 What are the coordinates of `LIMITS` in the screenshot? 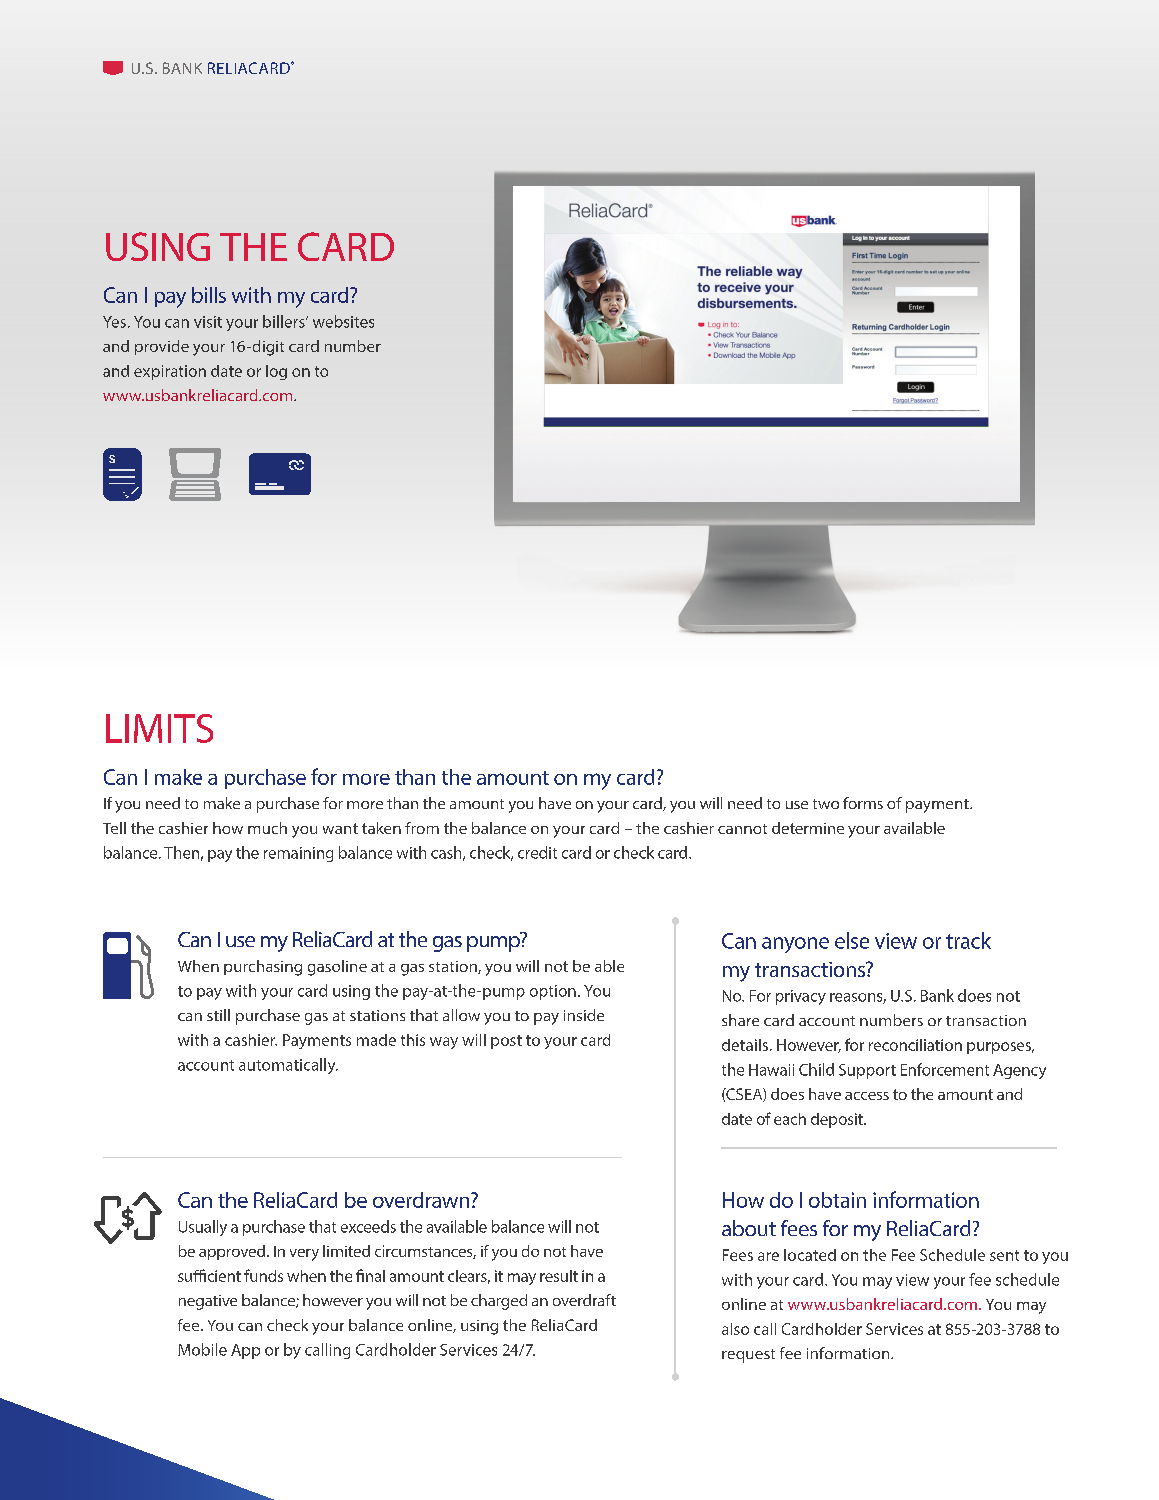 It's located at (159, 728).
